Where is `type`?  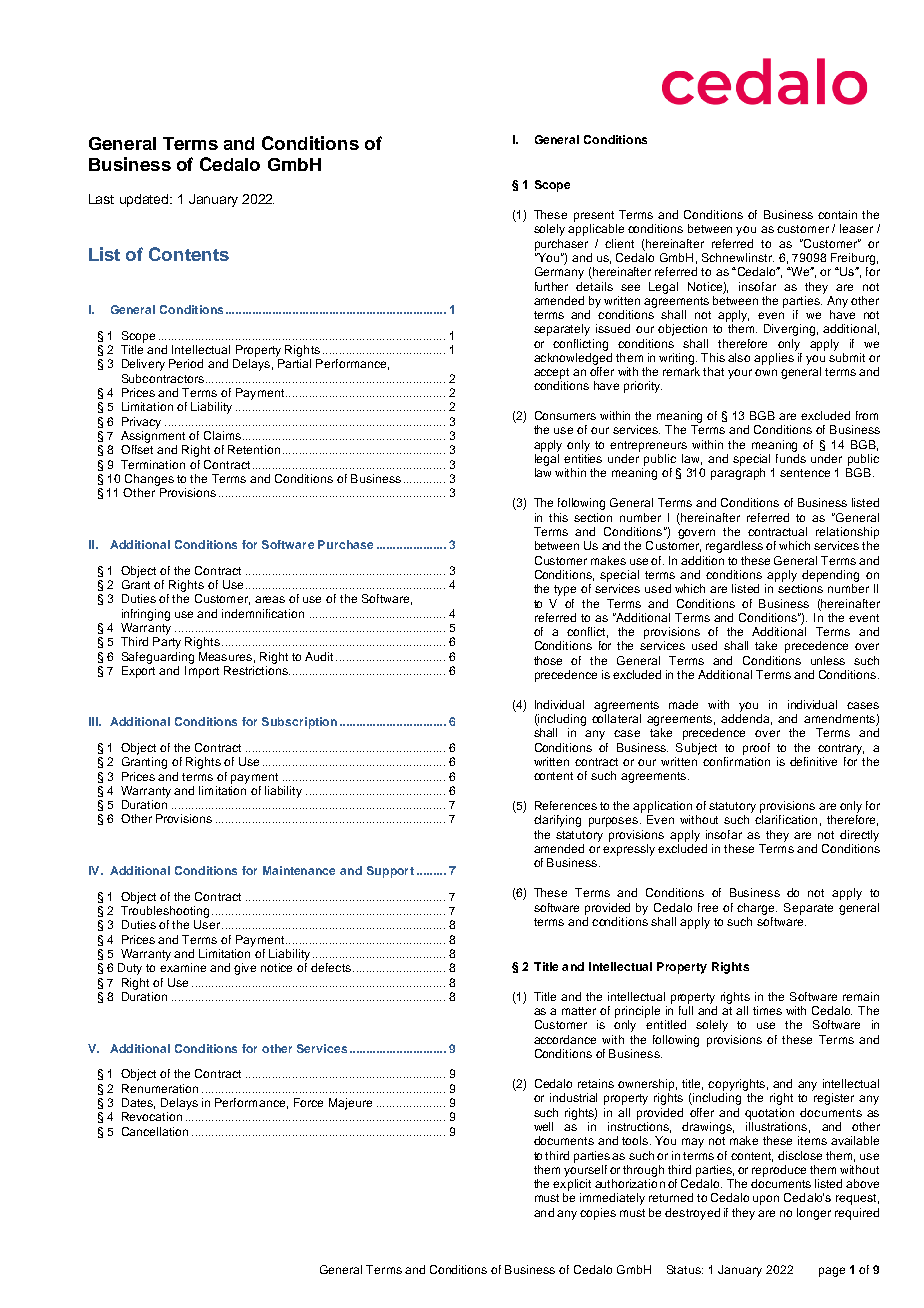 type is located at coordinates (565, 590).
